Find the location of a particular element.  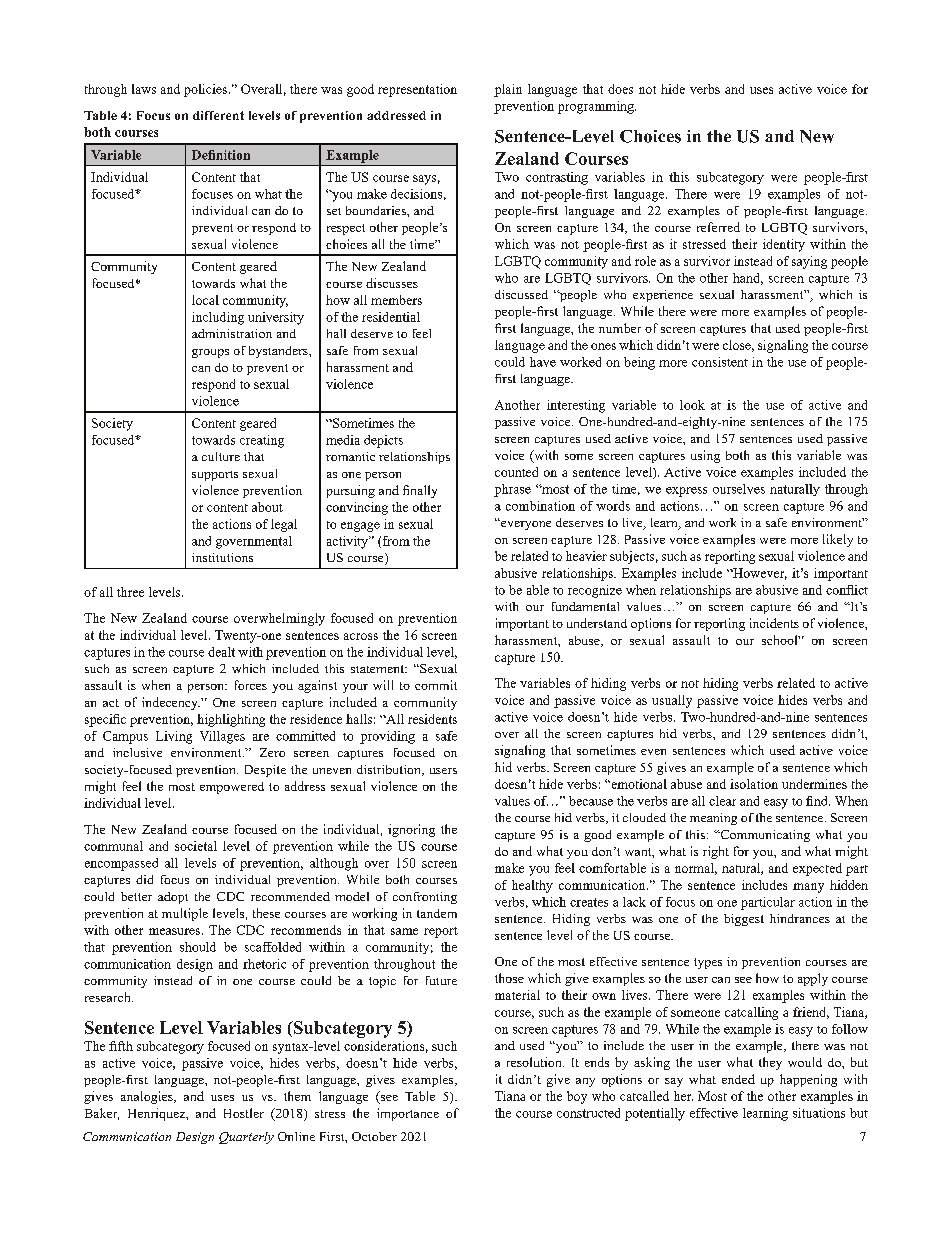

different is located at coordinates (218, 115).
